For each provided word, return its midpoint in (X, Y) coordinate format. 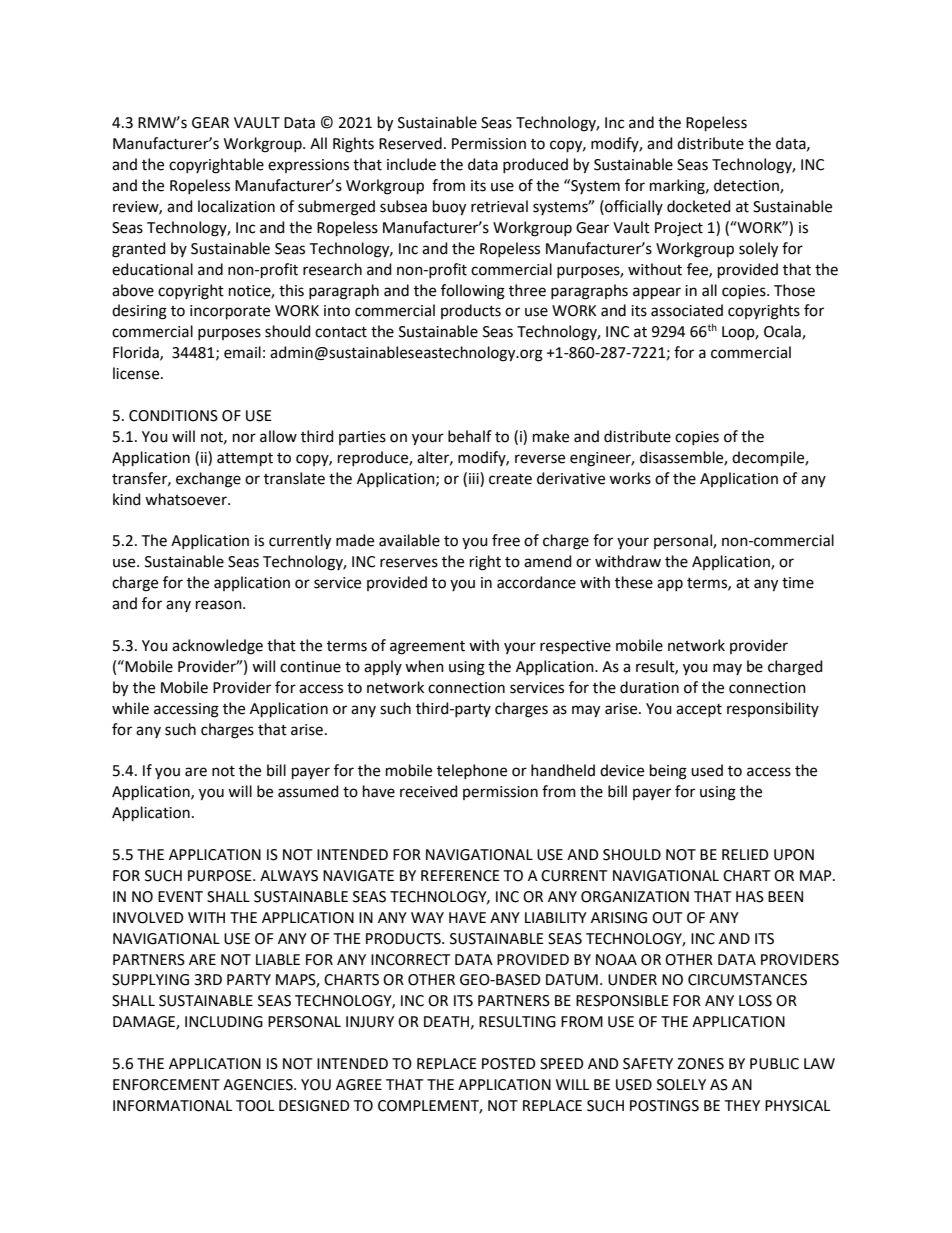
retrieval (499, 206)
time (798, 583)
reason (220, 605)
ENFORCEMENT (166, 1085)
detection (747, 186)
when (424, 666)
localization (236, 206)
